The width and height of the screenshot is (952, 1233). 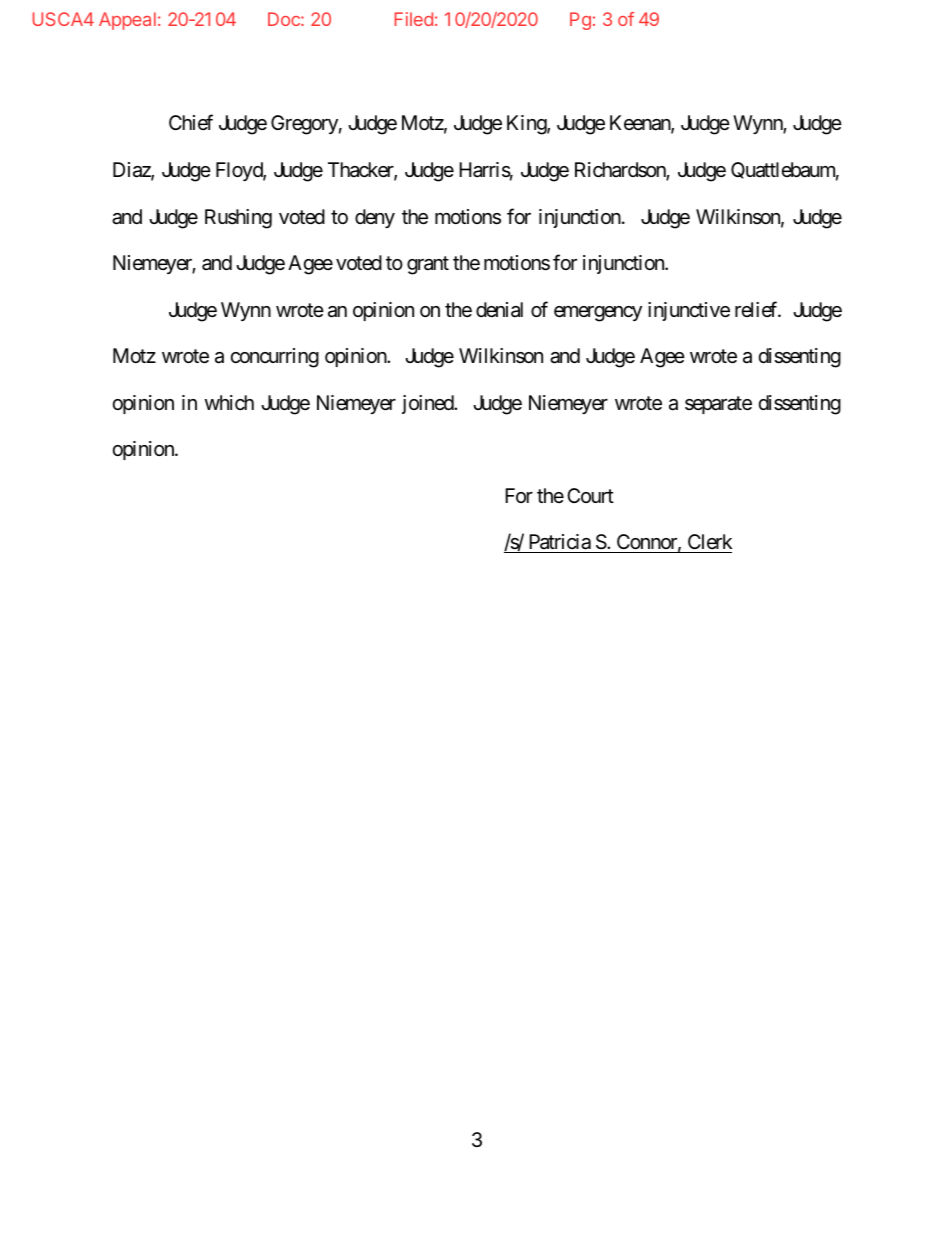 What do you see at coordinates (428, 404) in the screenshot?
I see `joined` at bounding box center [428, 404].
